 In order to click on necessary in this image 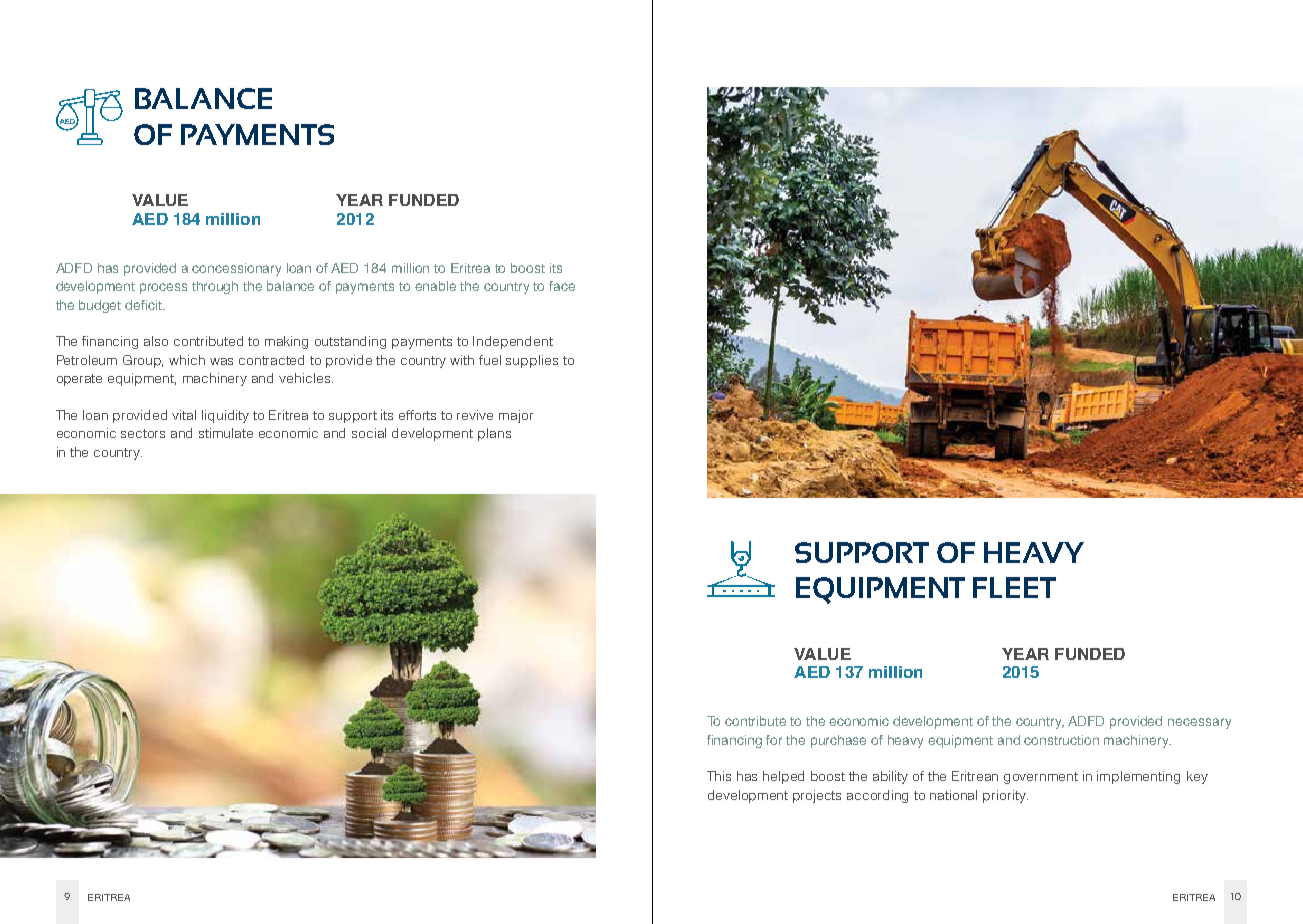, I will do `click(1199, 723)`.
